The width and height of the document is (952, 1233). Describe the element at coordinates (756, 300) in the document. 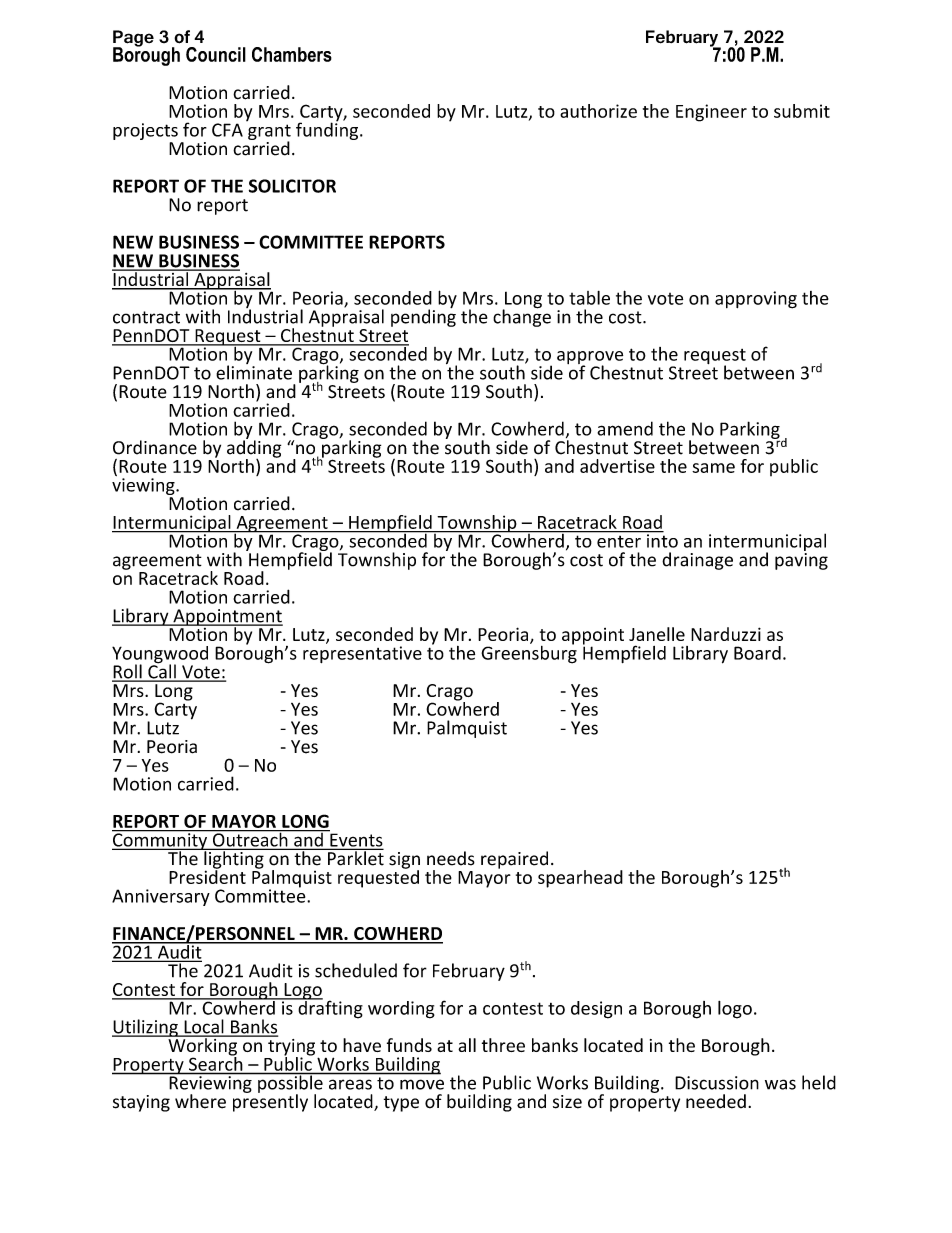

I see `approving` at that location.
